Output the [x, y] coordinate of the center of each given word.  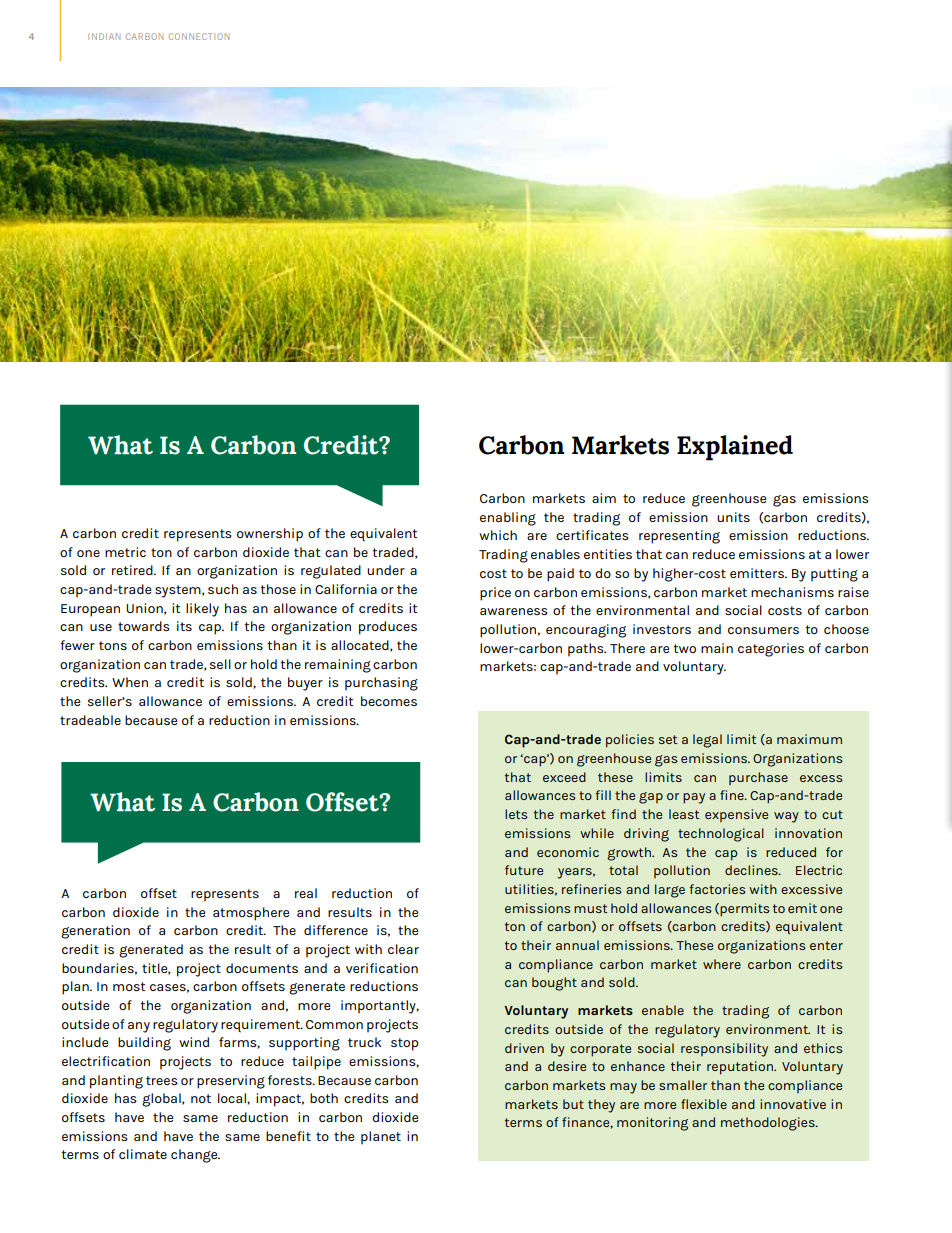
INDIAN [104, 36]
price [495, 594]
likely [202, 610]
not [201, 1098]
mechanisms [792, 592]
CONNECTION [199, 36]
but [573, 1104]
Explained [735, 448]
